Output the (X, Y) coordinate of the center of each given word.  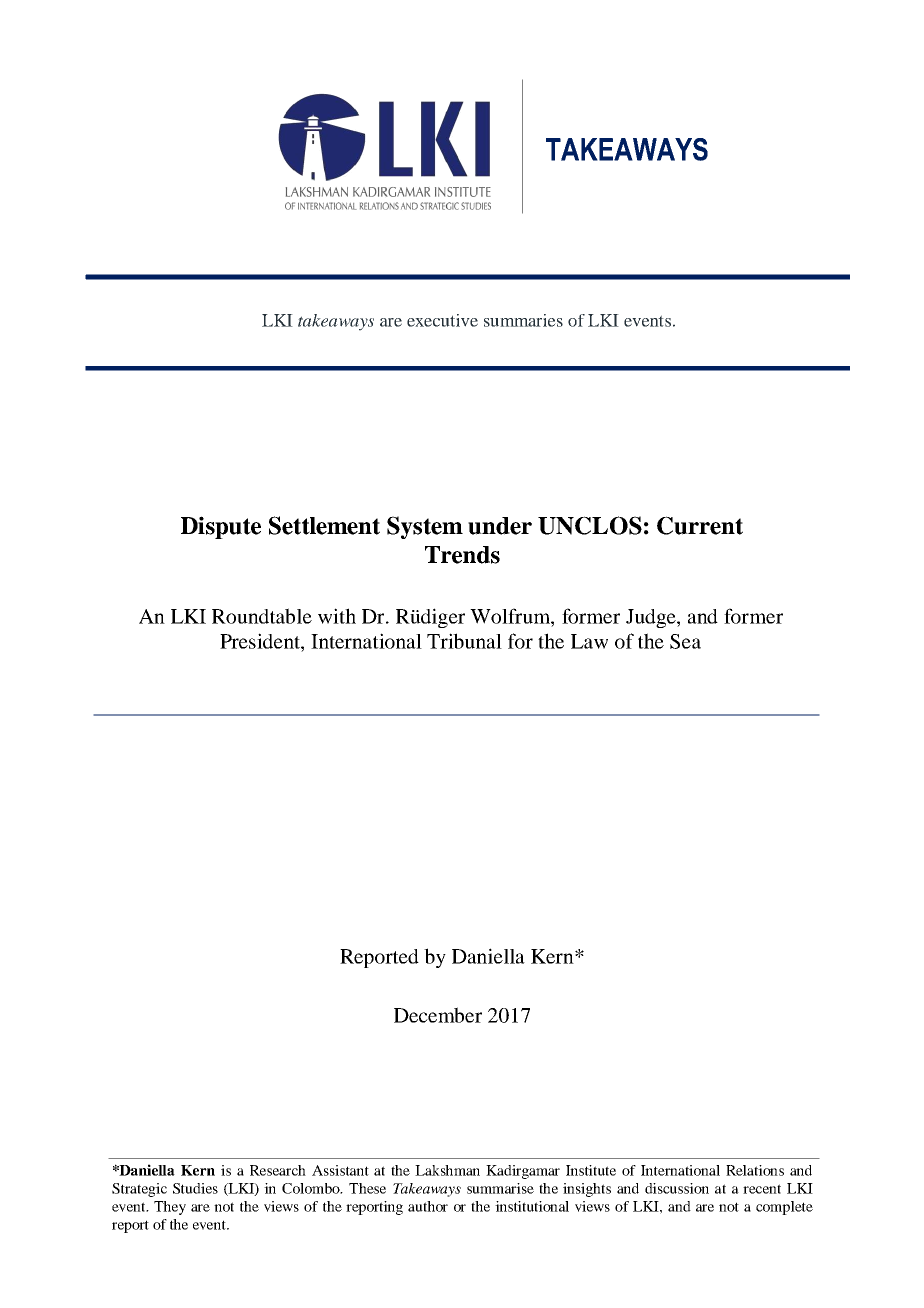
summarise (500, 1188)
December (438, 1015)
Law (589, 641)
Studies (195, 1188)
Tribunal (464, 641)
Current (700, 525)
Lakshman (447, 1170)
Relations (755, 1170)
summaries (523, 320)
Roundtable (262, 616)
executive (442, 320)
